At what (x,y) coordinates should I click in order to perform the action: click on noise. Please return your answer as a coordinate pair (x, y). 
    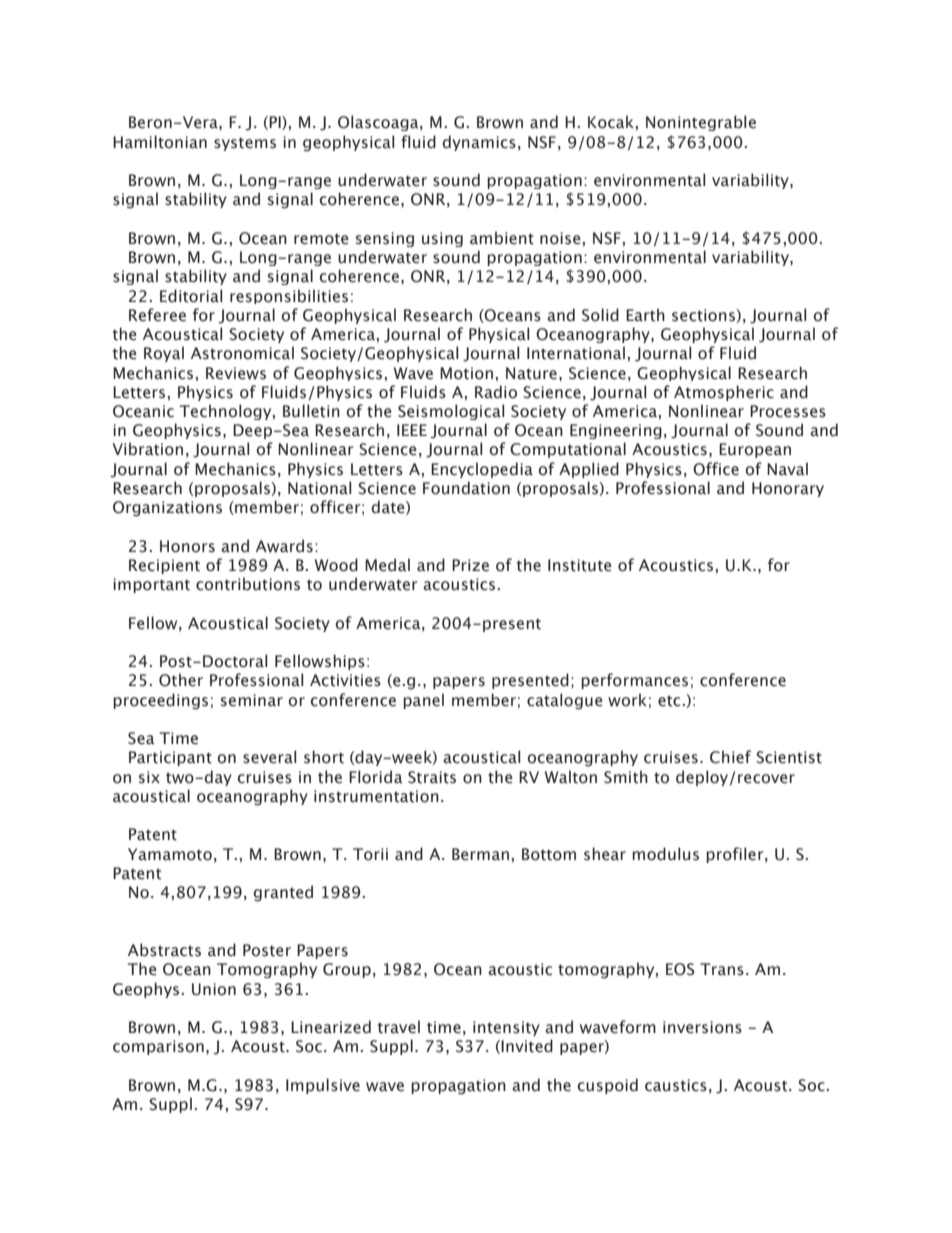
    Looking at the image, I should click on (561, 238).
